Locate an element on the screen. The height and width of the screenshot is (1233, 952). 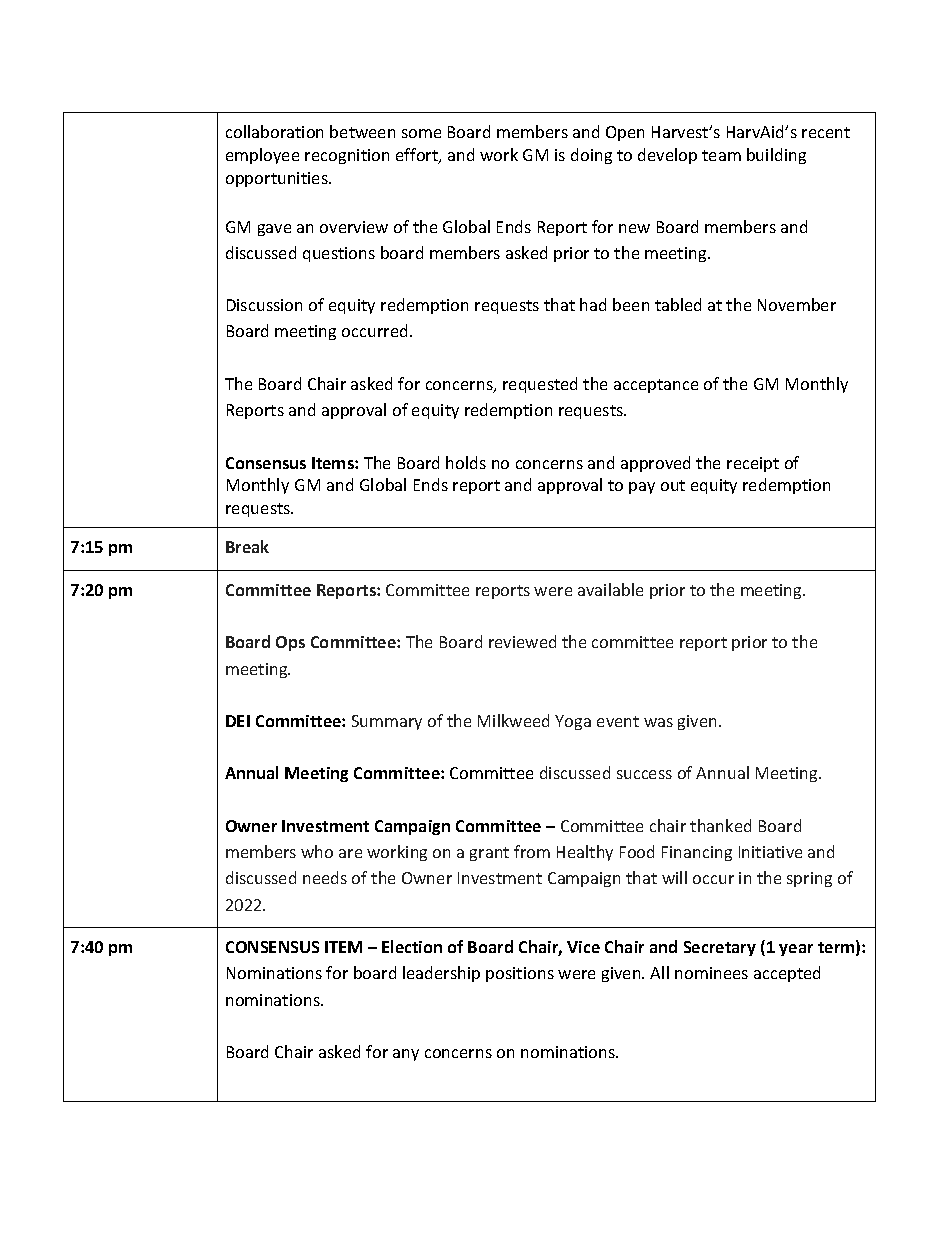
recognition is located at coordinates (347, 156).
